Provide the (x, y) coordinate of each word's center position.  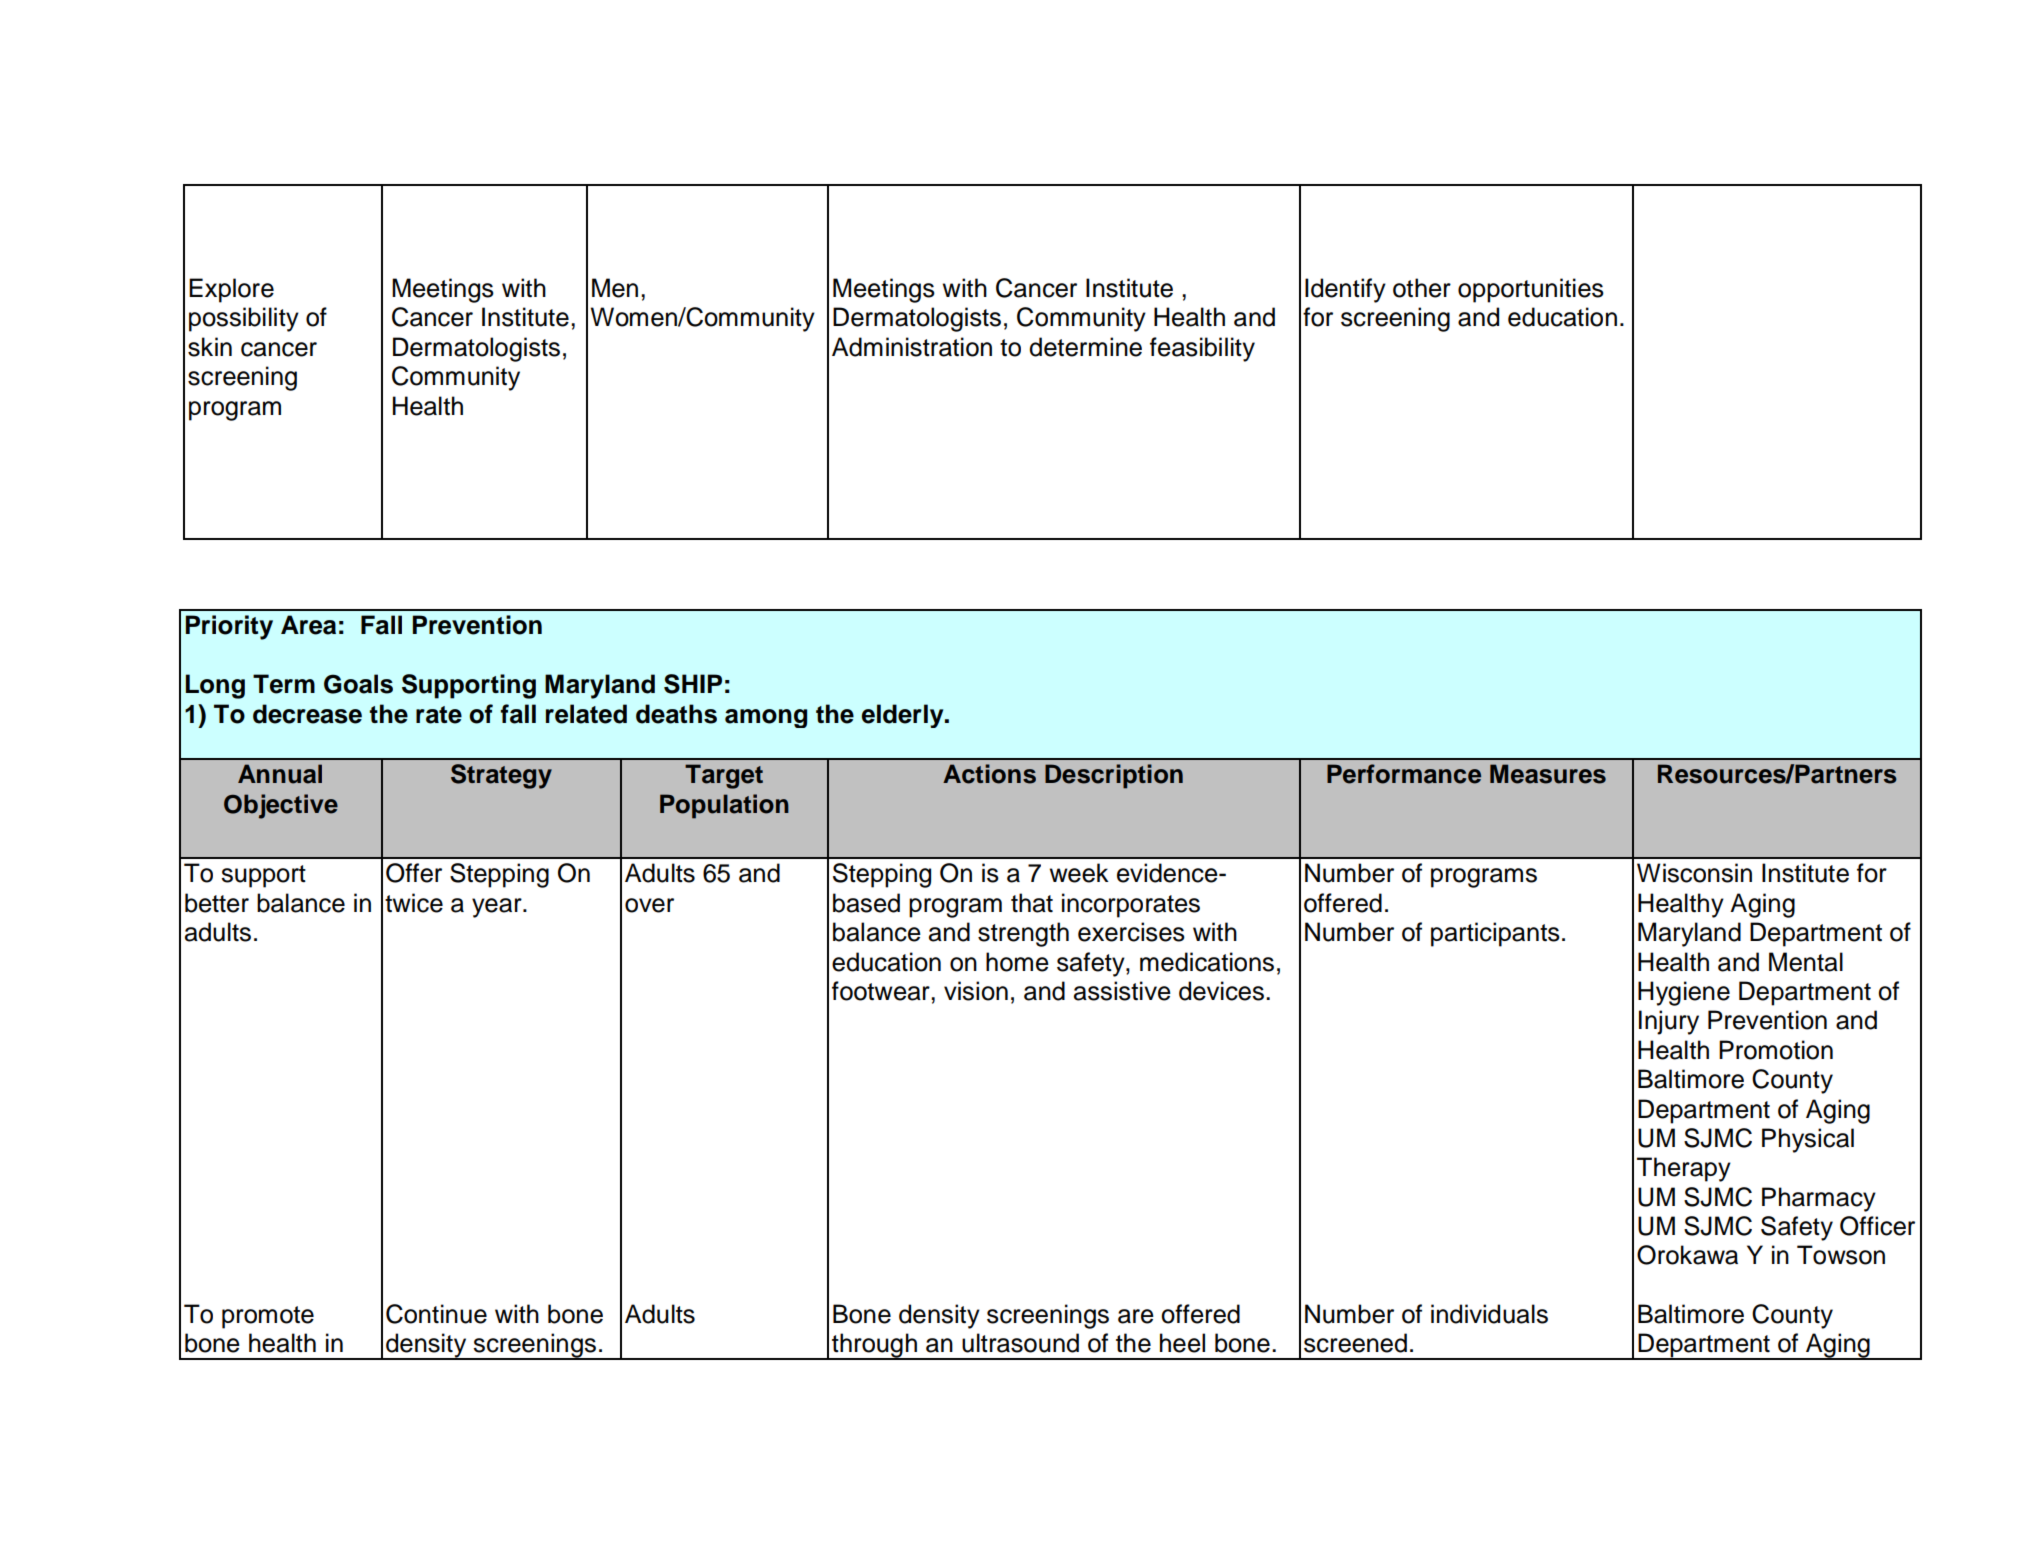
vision (976, 991)
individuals (1489, 1314)
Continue (436, 1314)
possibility (244, 319)
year (498, 908)
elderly (904, 716)
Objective (281, 806)
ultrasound (1020, 1343)
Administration (912, 347)
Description (1114, 776)
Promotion (1776, 1050)
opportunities (1531, 290)
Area (308, 625)
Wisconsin (1694, 873)
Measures (1548, 774)
